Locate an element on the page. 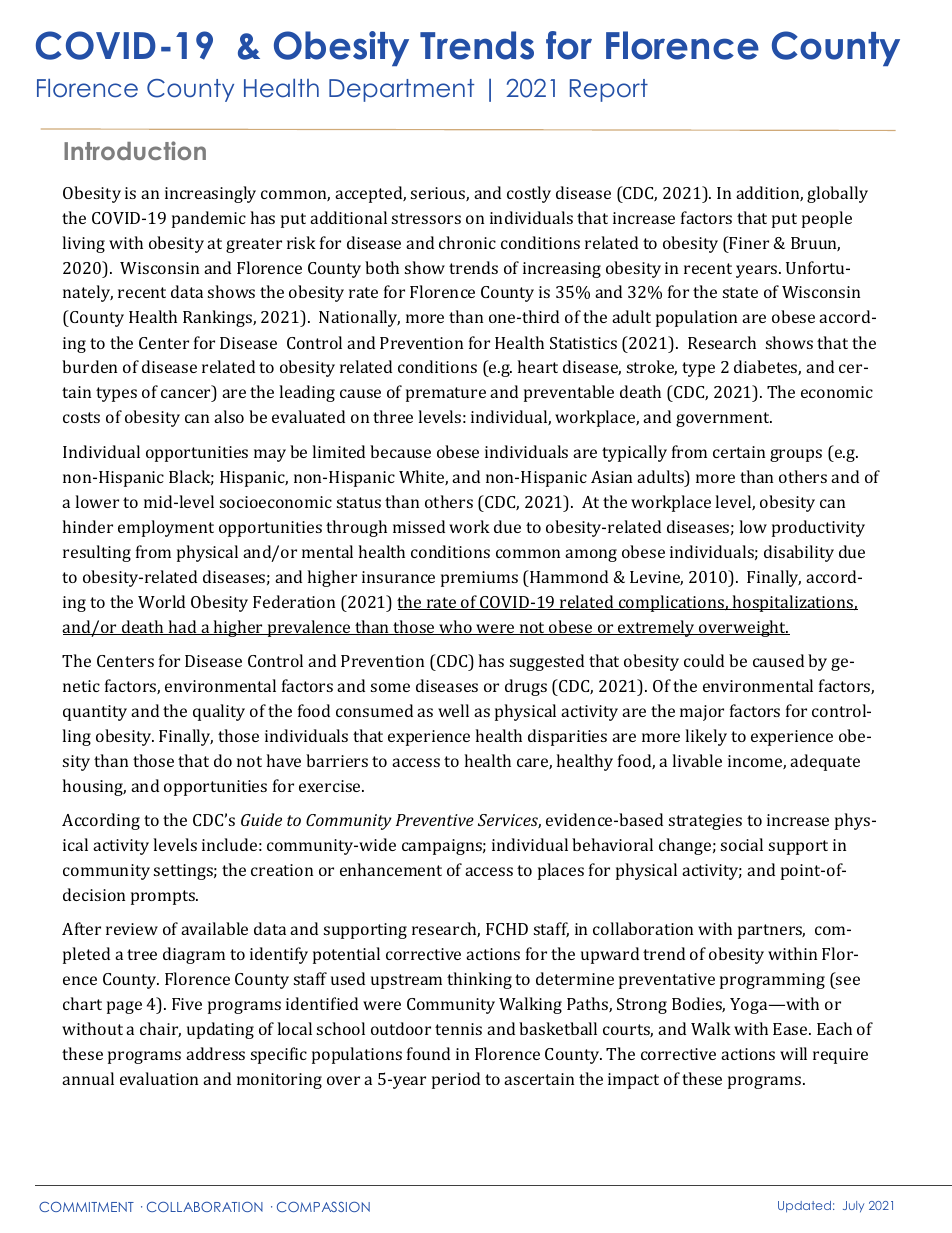 The height and width of the document is (1233, 952). enhancement is located at coordinates (391, 869).
